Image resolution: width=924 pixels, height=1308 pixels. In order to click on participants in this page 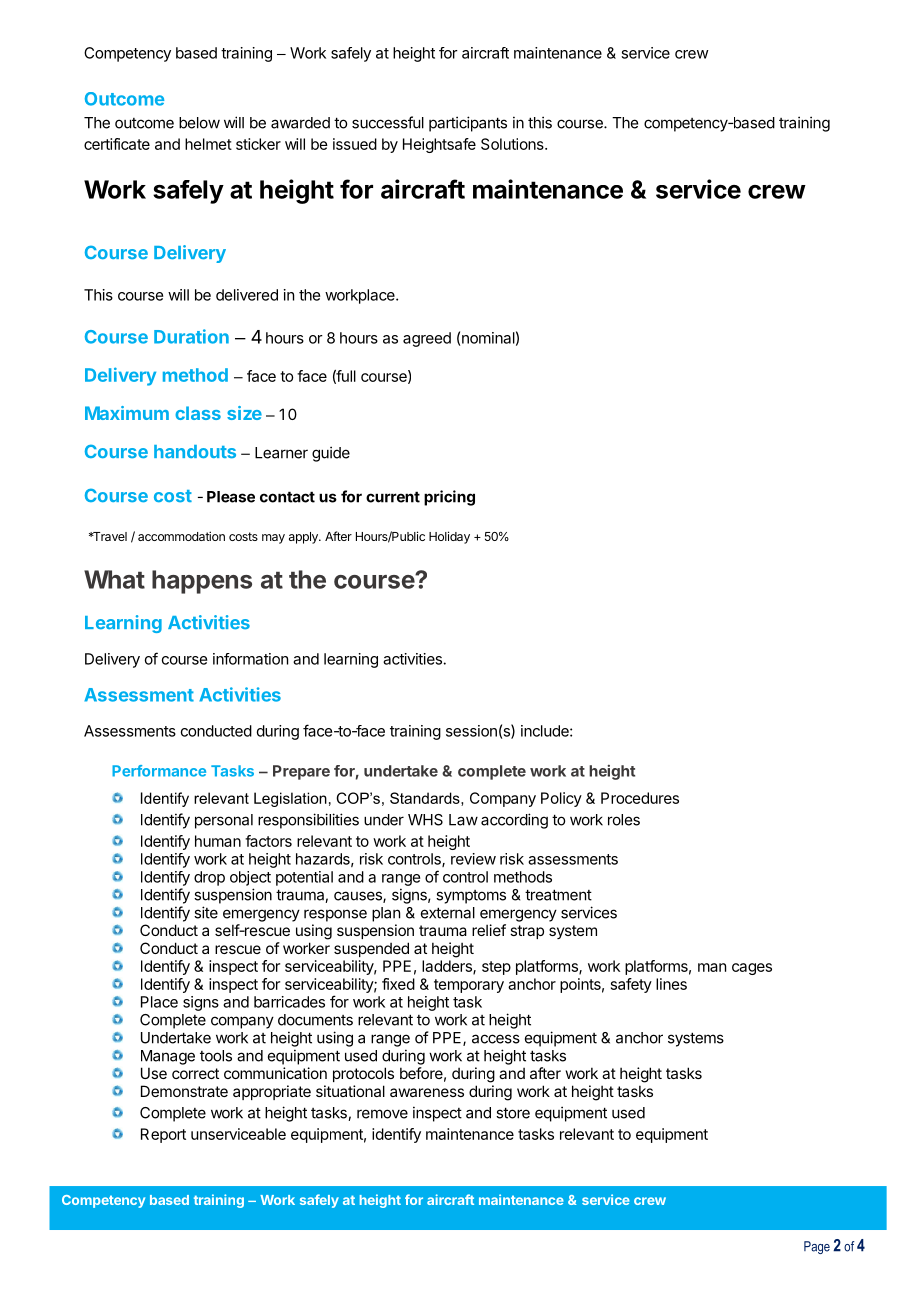, I will do `click(468, 124)`.
